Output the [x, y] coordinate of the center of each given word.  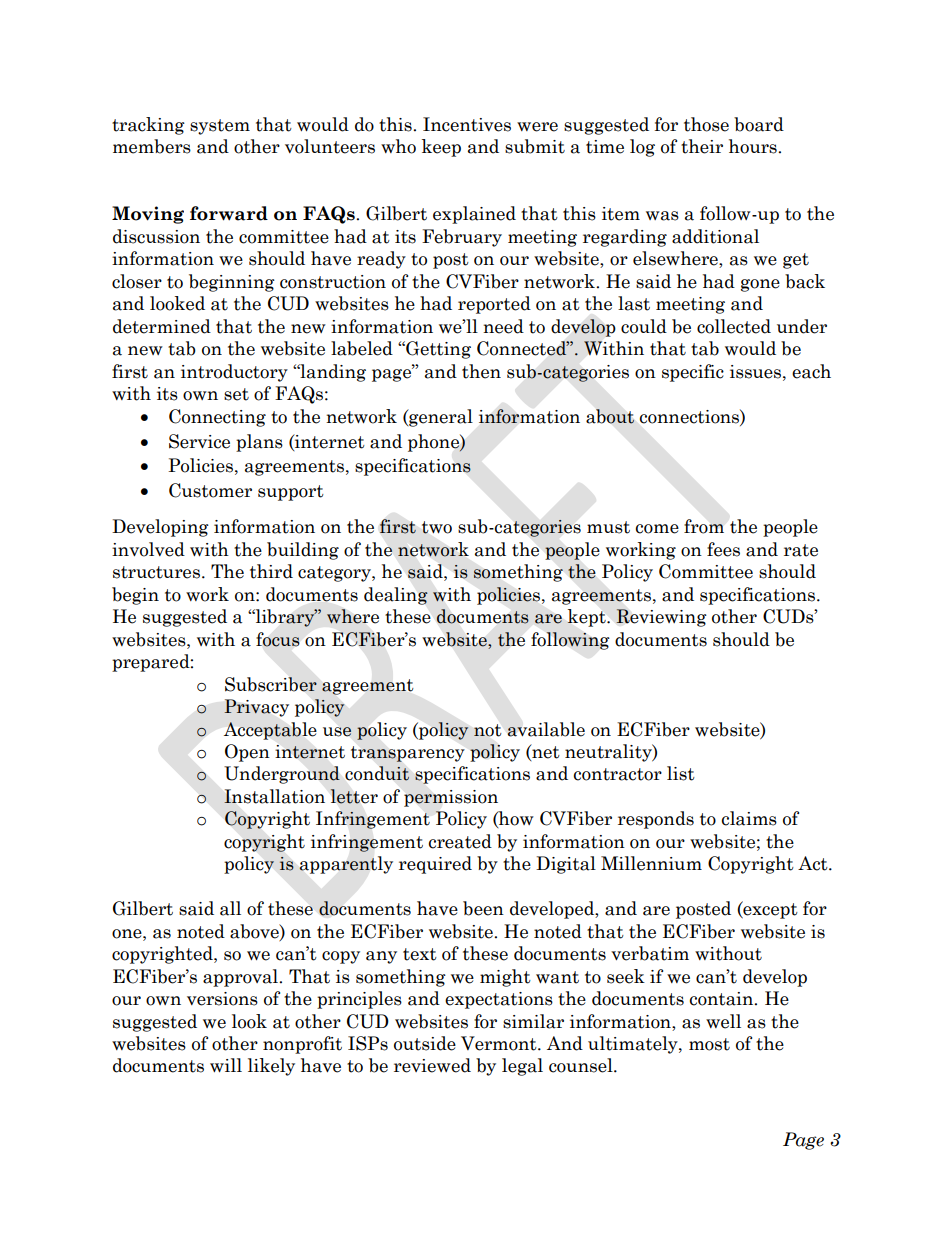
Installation [274, 796]
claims [749, 818]
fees [723, 549]
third [271, 571]
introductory [234, 373]
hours [754, 146]
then [481, 371]
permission [451, 798]
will [226, 1065]
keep [441, 148]
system [220, 127]
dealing [396, 596]
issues [757, 372]
